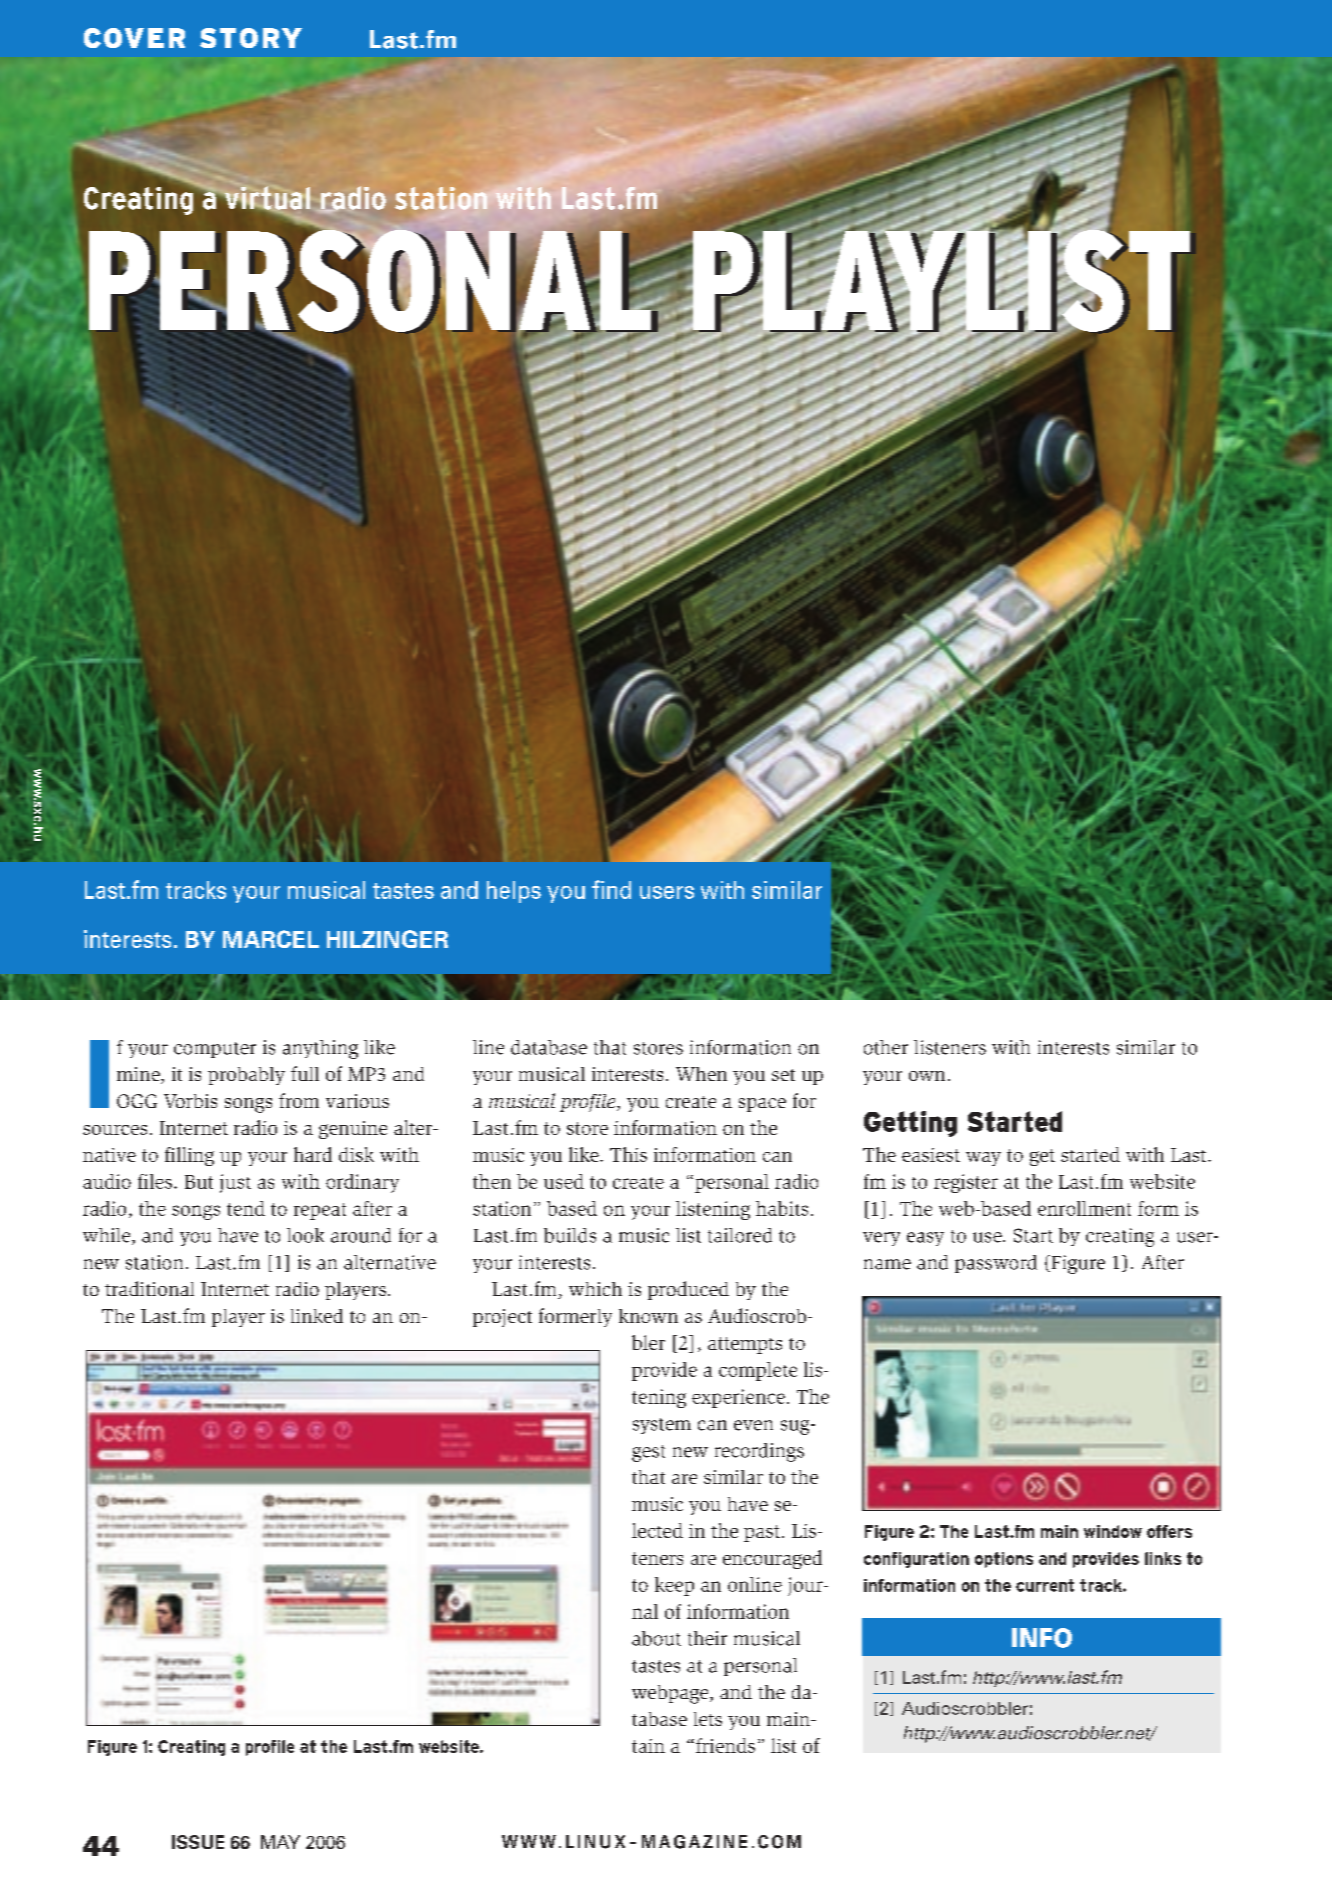 This document has height=1885, width=1332. I want to click on ISSUE, so click(198, 1842).
